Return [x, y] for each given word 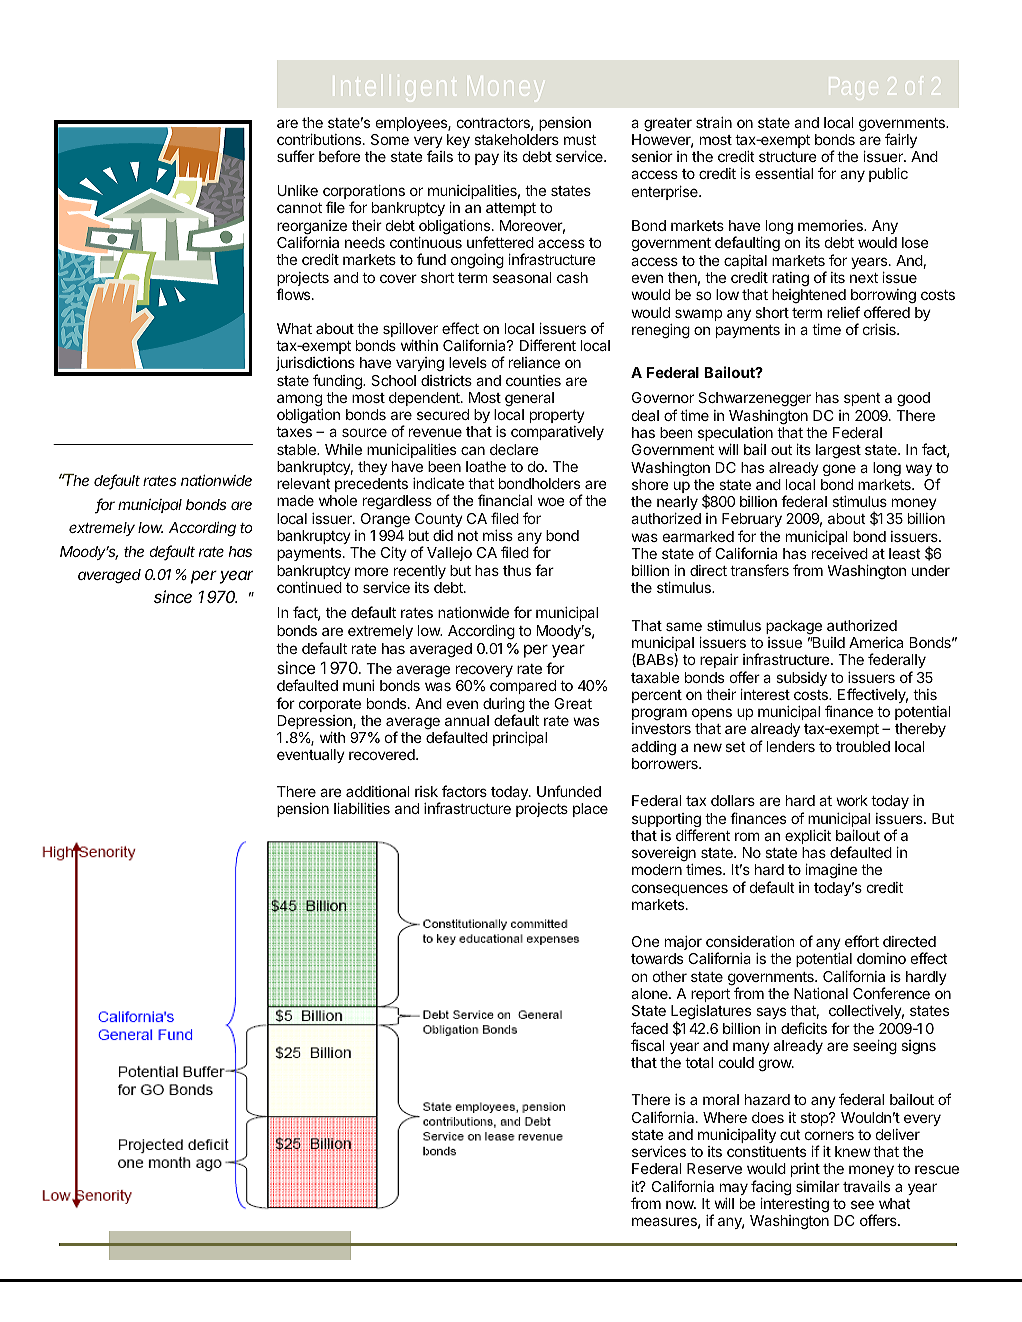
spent [862, 399]
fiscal [648, 1045]
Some [390, 139]
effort [862, 941]
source [364, 432]
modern [657, 869]
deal [645, 415]
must [580, 140]
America [876, 642]
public [888, 175]
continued [309, 587]
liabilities [362, 808]
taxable [655, 677]
